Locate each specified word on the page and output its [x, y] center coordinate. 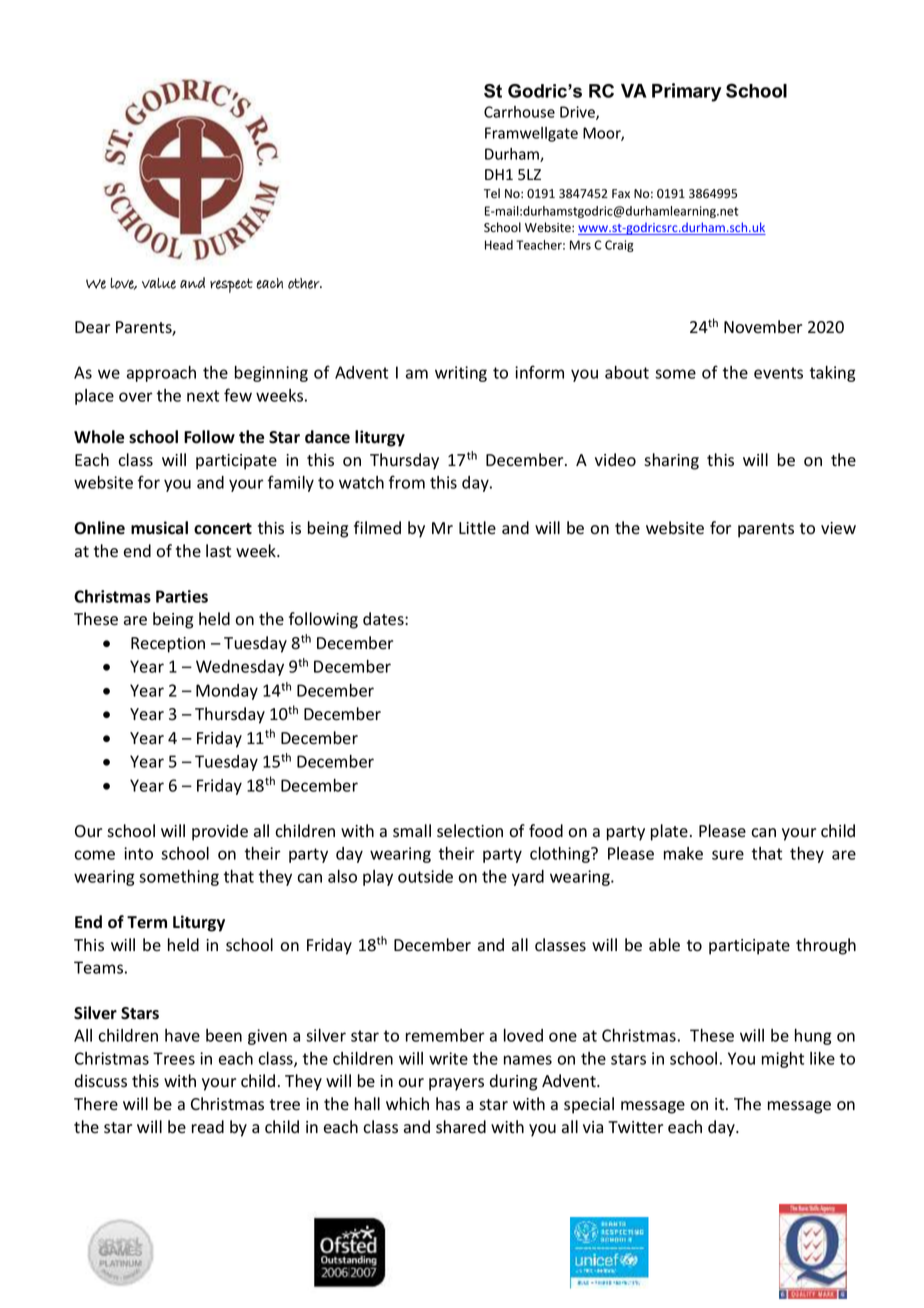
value [159, 283]
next [203, 396]
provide [220, 832]
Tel [492, 193]
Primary [687, 92]
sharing [671, 461]
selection [470, 831]
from [407, 482]
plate [669, 832]
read [208, 1127]
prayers [456, 1084]
